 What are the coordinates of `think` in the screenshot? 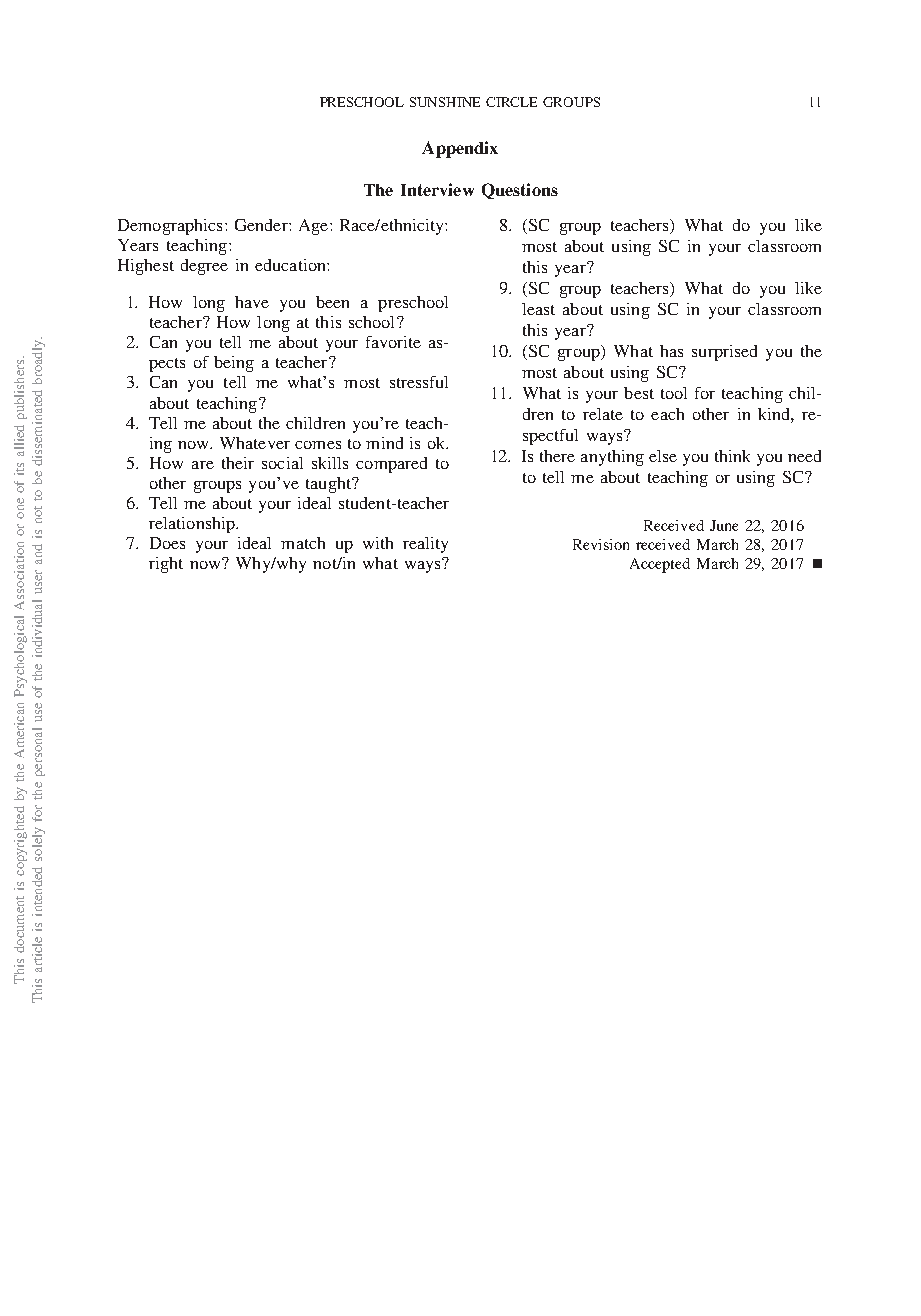 It's located at (732, 456).
